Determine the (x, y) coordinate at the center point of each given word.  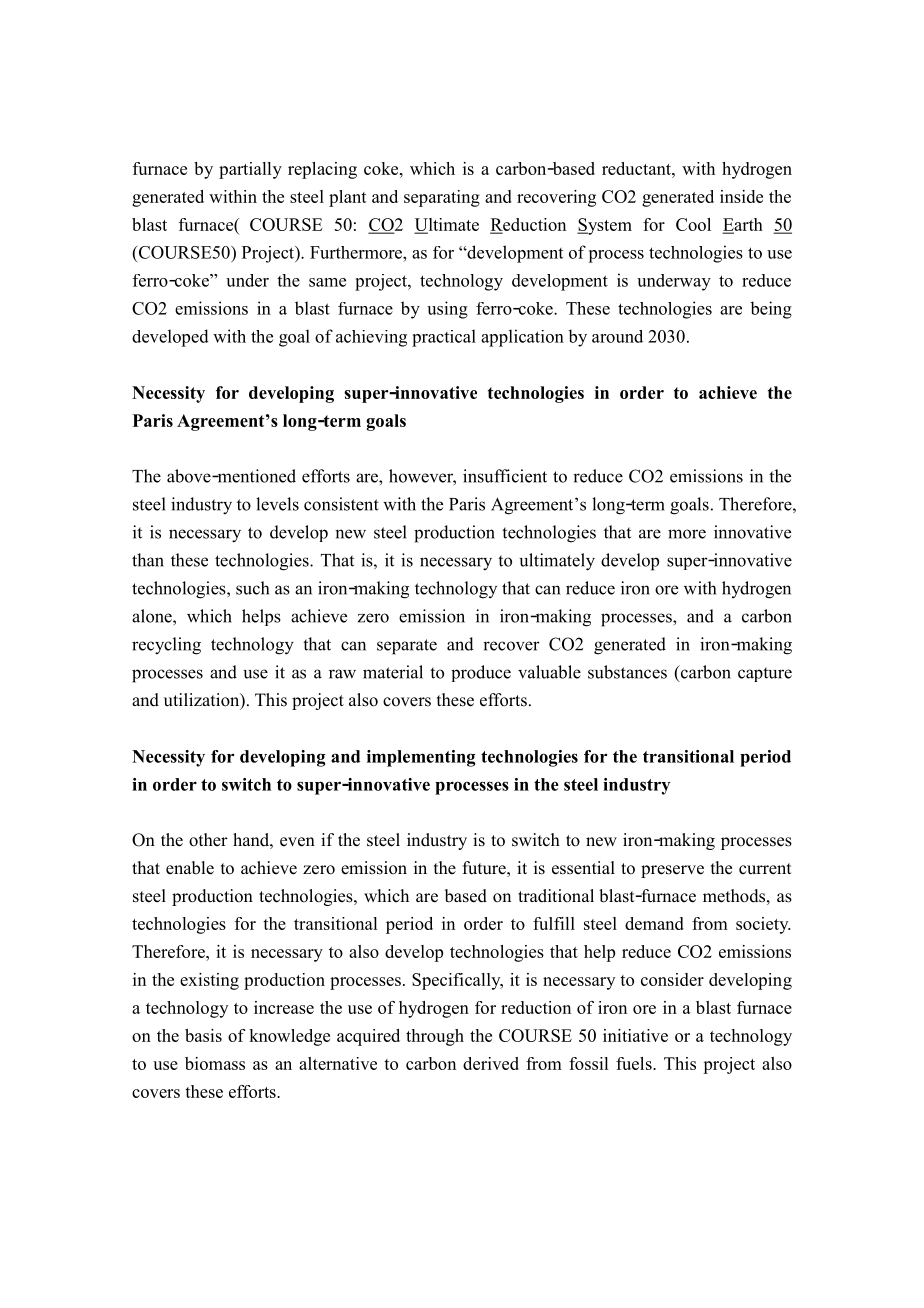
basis (203, 1035)
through (435, 1037)
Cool (693, 224)
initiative (635, 1035)
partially (250, 170)
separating (442, 198)
